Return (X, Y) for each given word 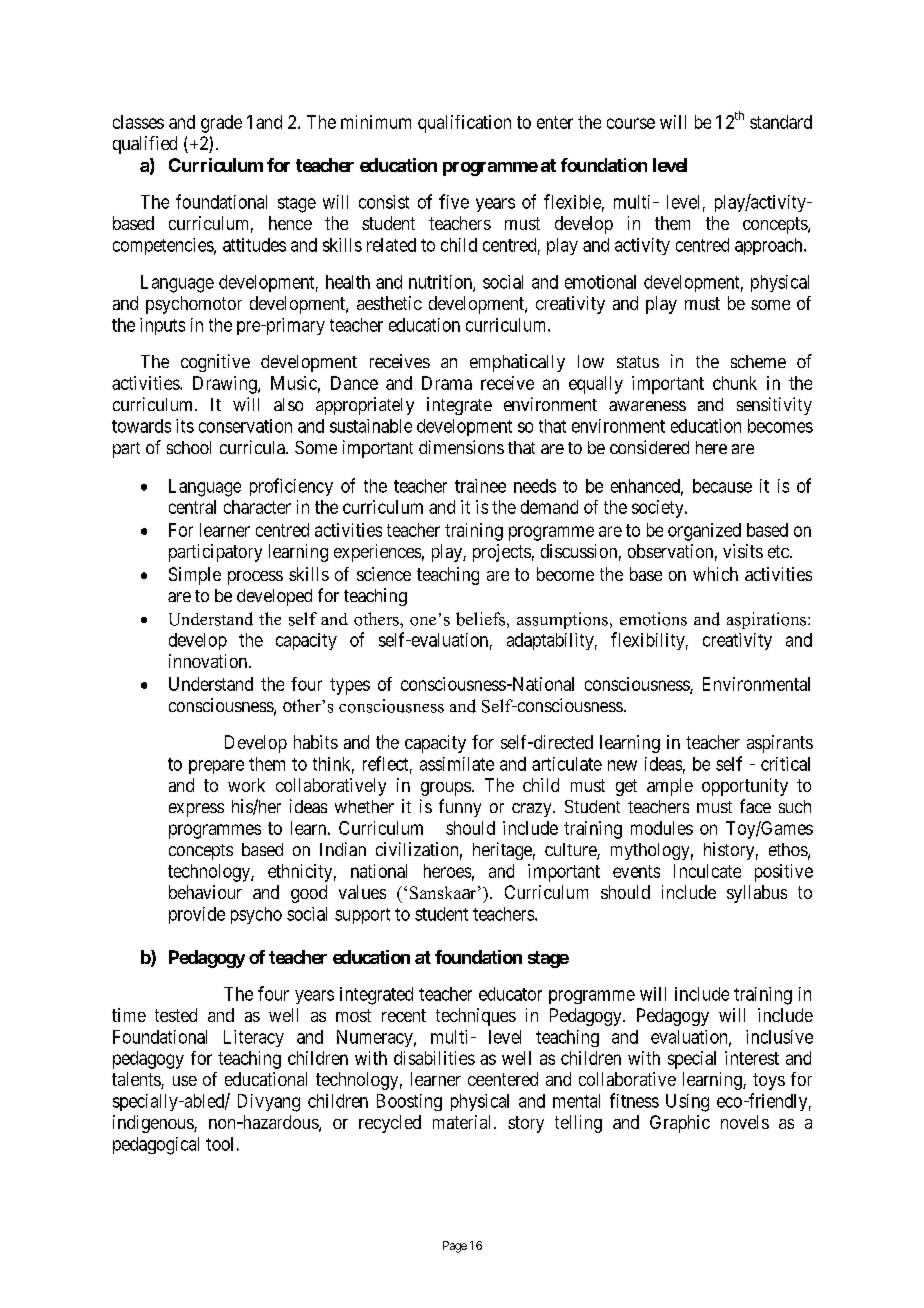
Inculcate (707, 871)
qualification (464, 124)
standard (781, 122)
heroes (447, 871)
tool (219, 1144)
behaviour (205, 892)
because (722, 486)
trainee (480, 486)
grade (221, 124)
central (192, 507)
